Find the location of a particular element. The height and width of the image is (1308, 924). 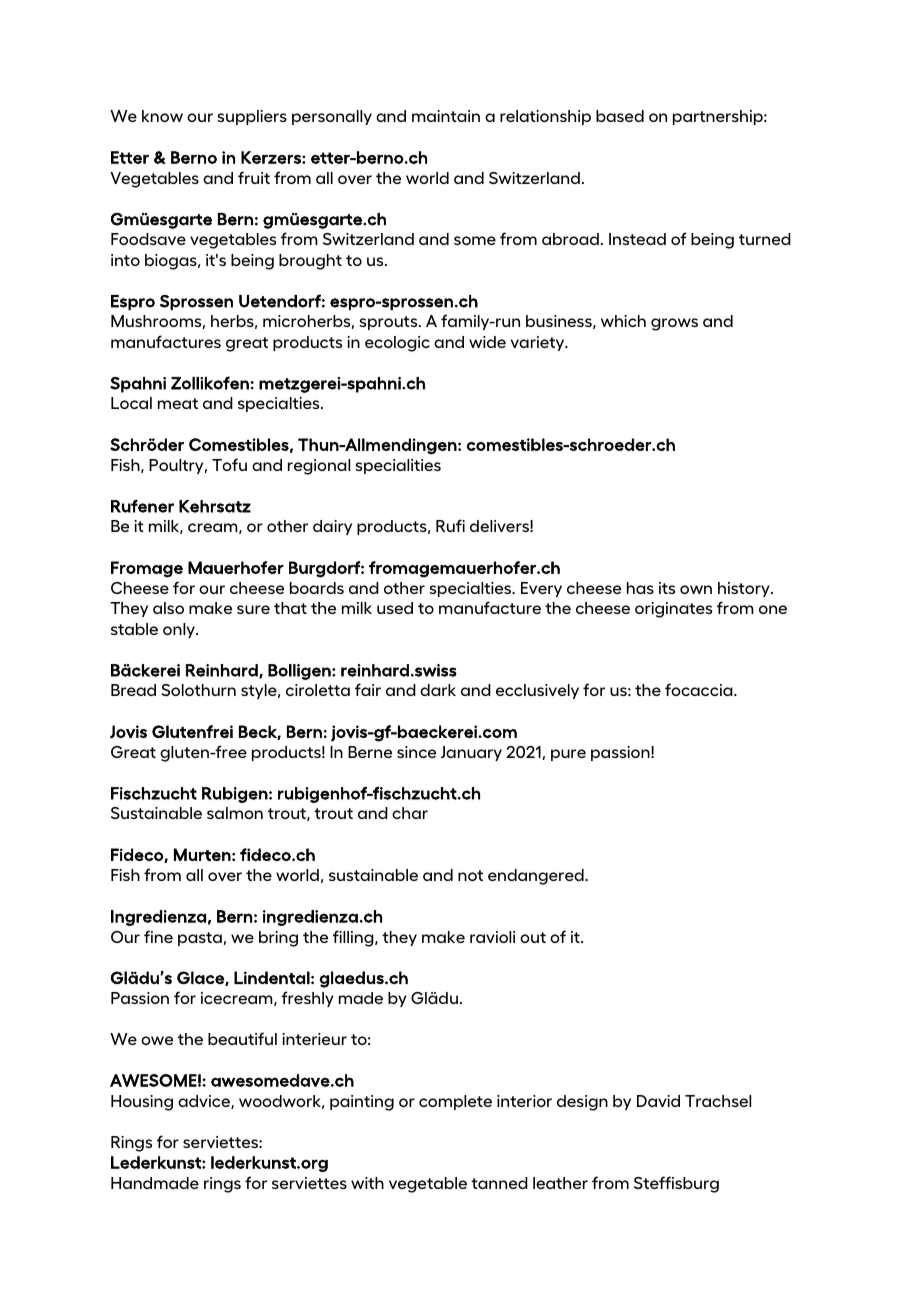

pasta is located at coordinates (201, 939).
